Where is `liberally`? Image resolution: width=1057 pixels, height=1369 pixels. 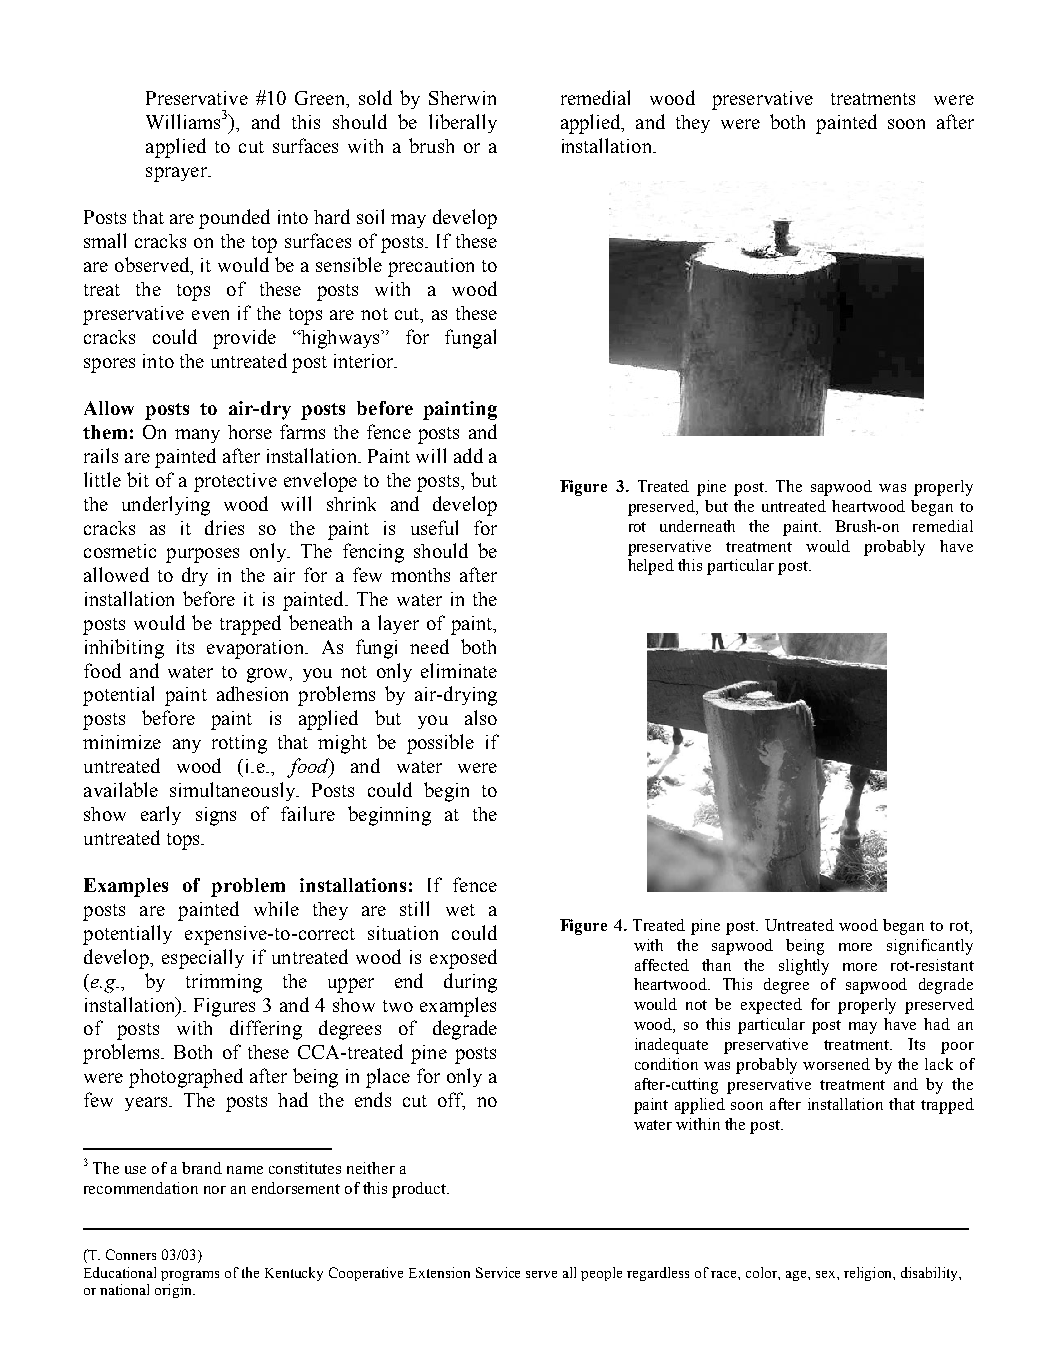 liberally is located at coordinates (463, 123).
